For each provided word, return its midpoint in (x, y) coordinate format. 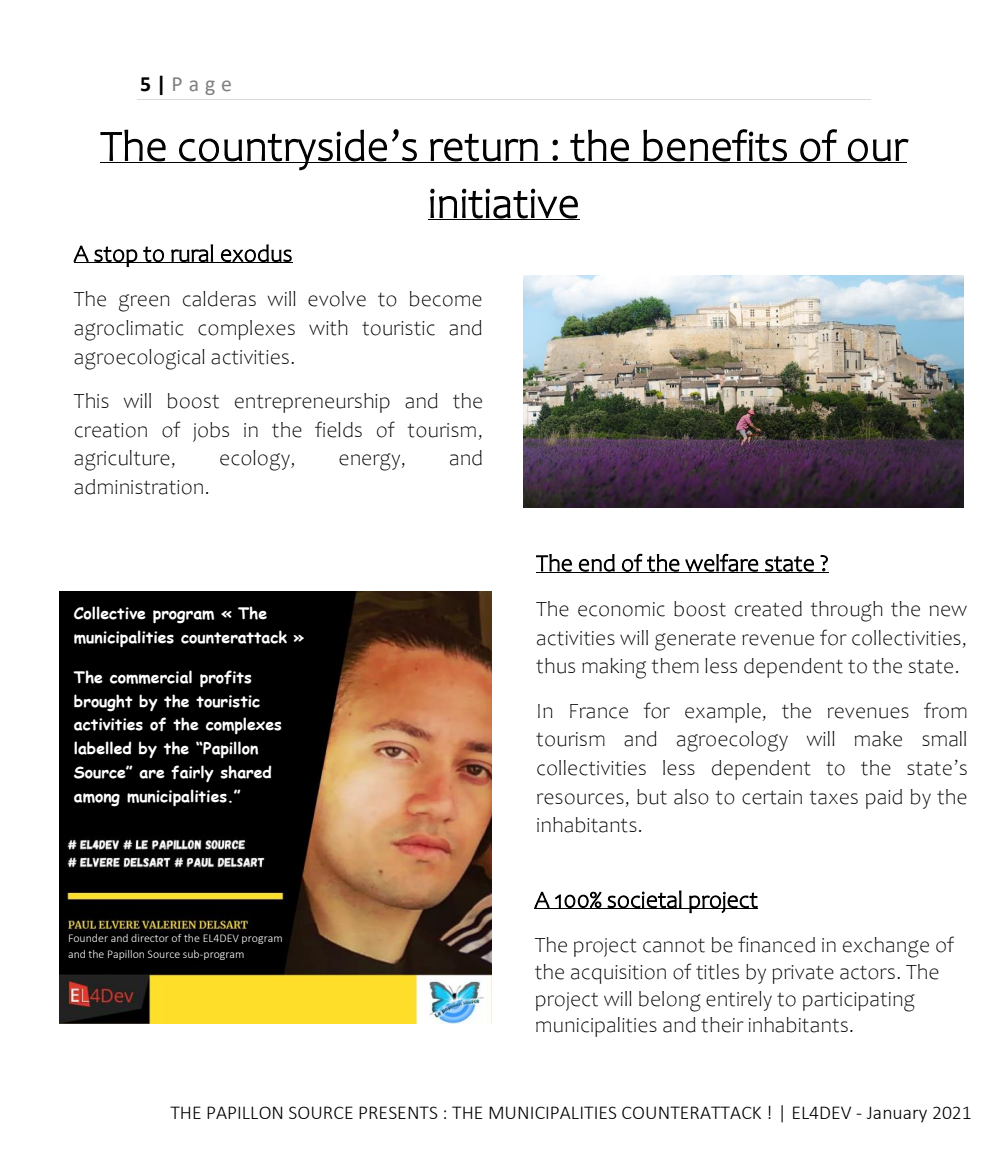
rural (192, 253)
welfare (721, 563)
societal (644, 899)
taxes (833, 797)
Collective (110, 613)
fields (338, 429)
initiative (504, 204)
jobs (211, 432)
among (97, 800)
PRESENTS (398, 1112)
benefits (715, 146)
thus (555, 666)
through (846, 611)
